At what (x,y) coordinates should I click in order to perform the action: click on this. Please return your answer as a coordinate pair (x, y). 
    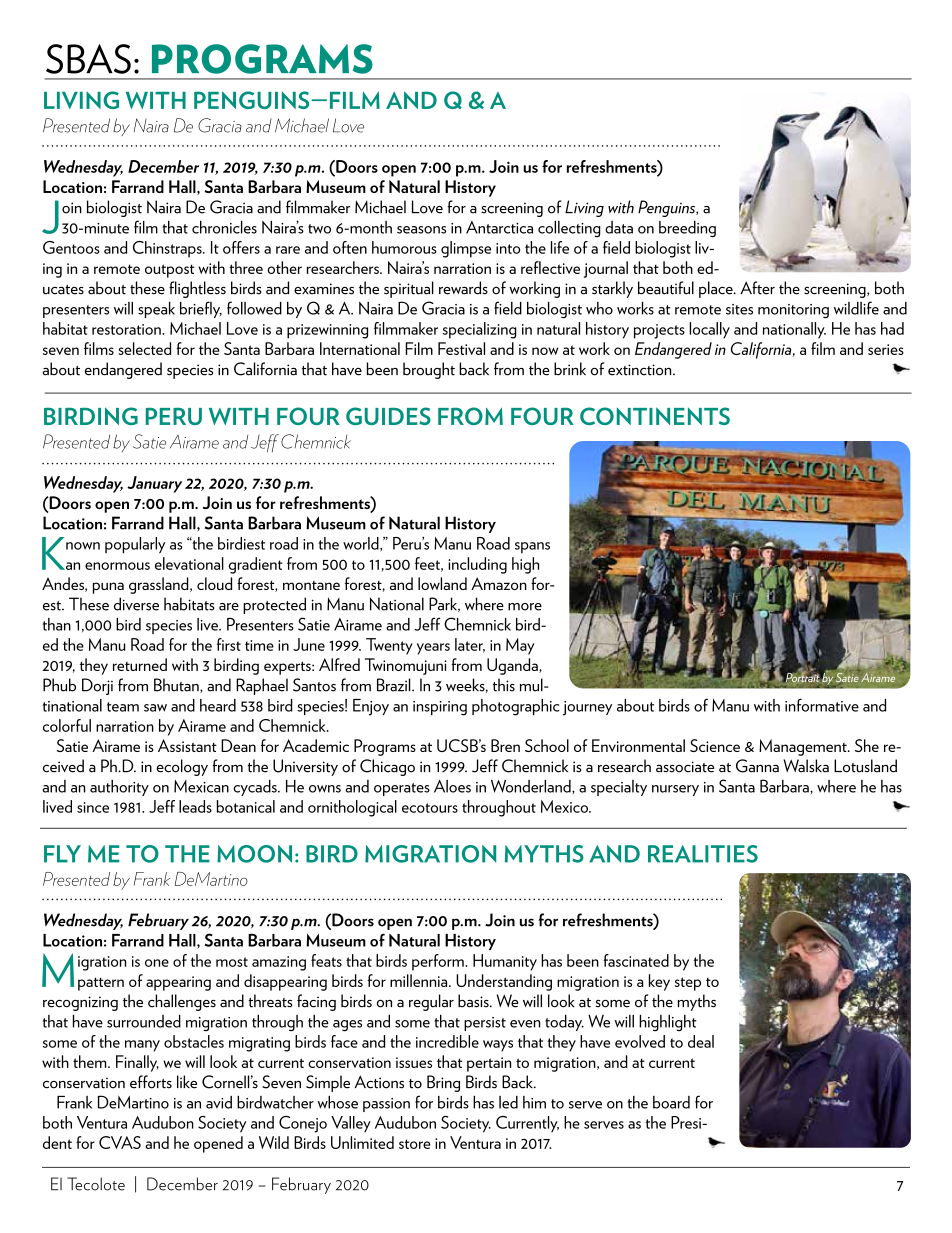
    Looking at the image, I should click on (504, 685).
